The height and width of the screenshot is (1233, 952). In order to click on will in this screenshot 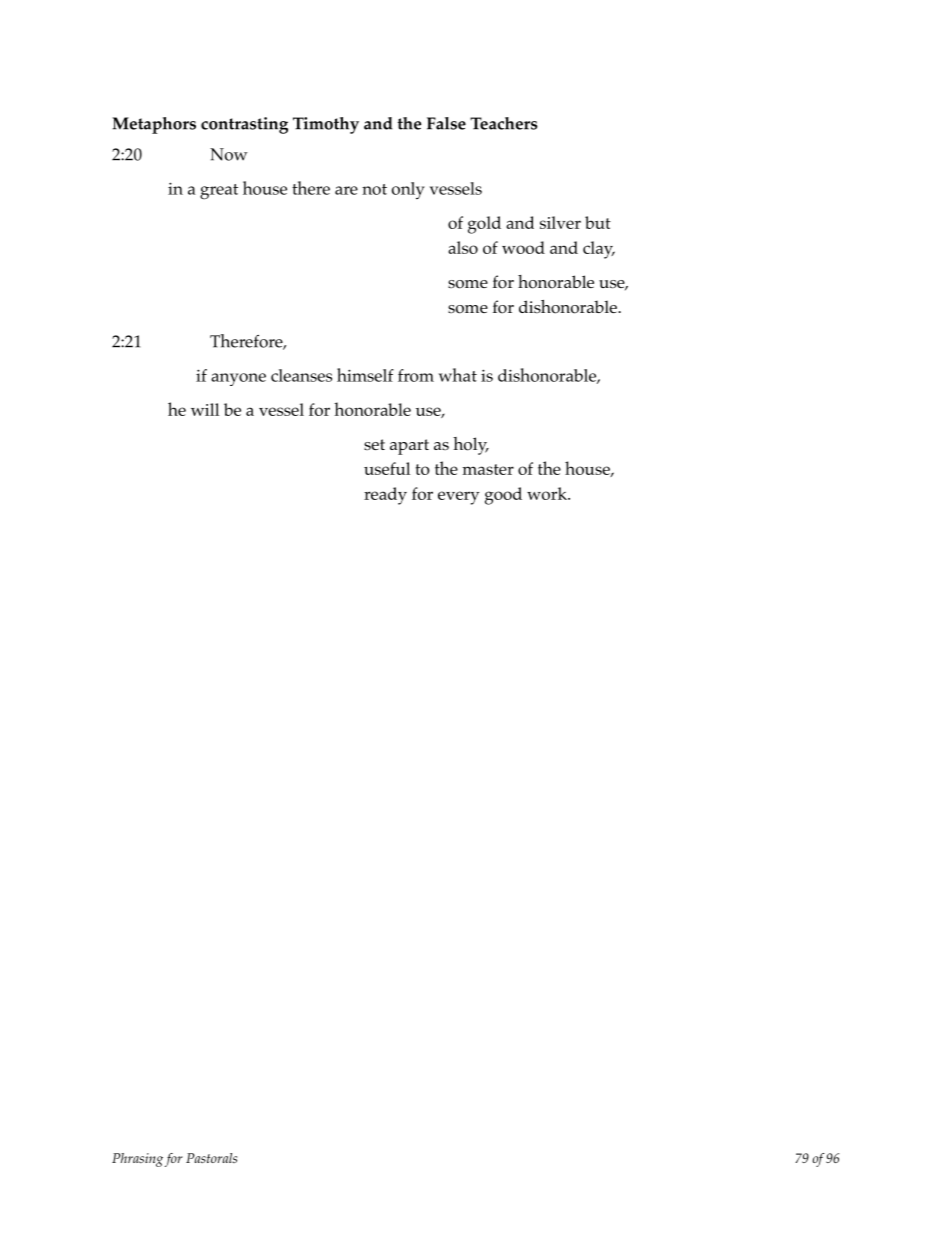, I will do `click(205, 409)`.
